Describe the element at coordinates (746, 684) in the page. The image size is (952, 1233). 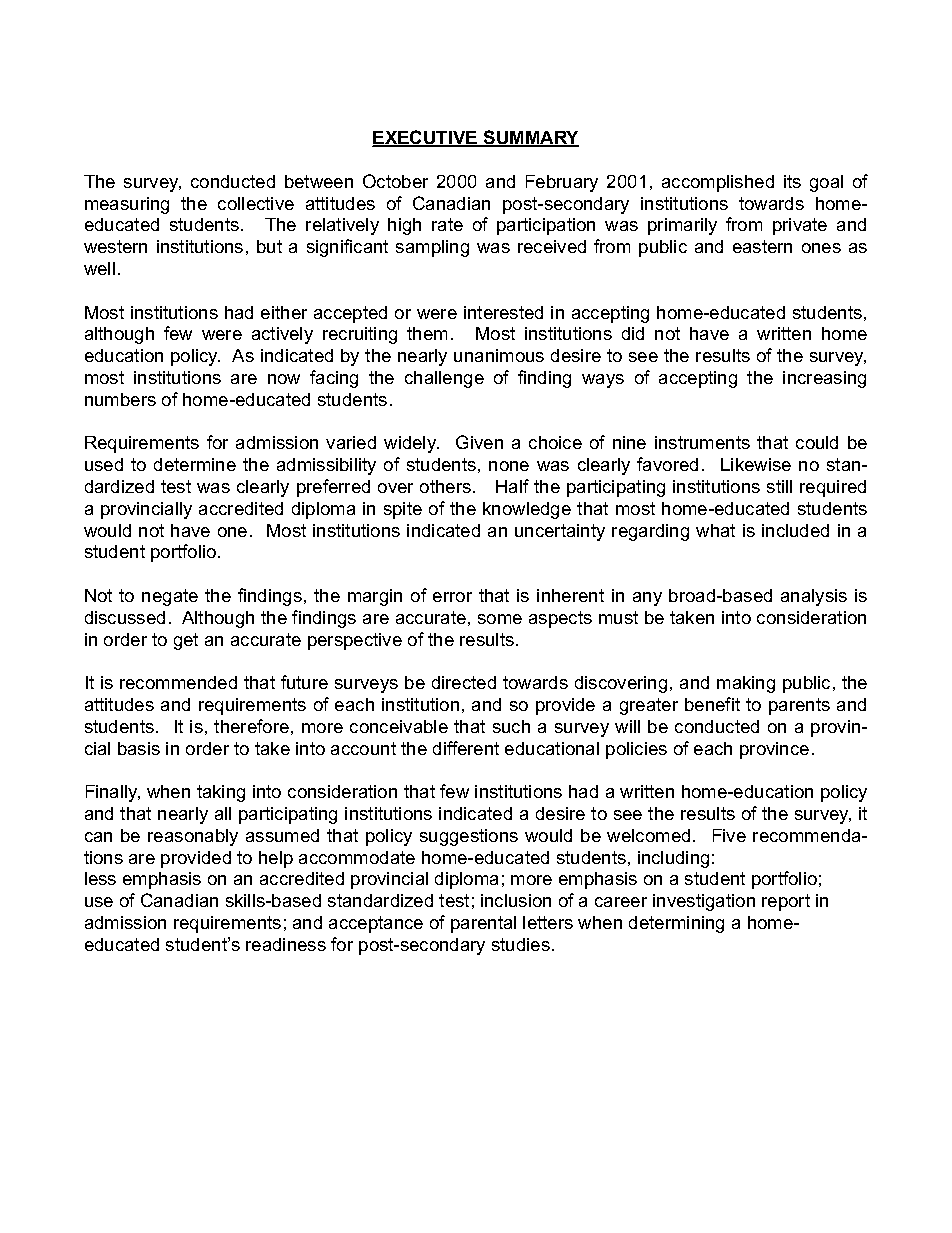
I see `making` at that location.
